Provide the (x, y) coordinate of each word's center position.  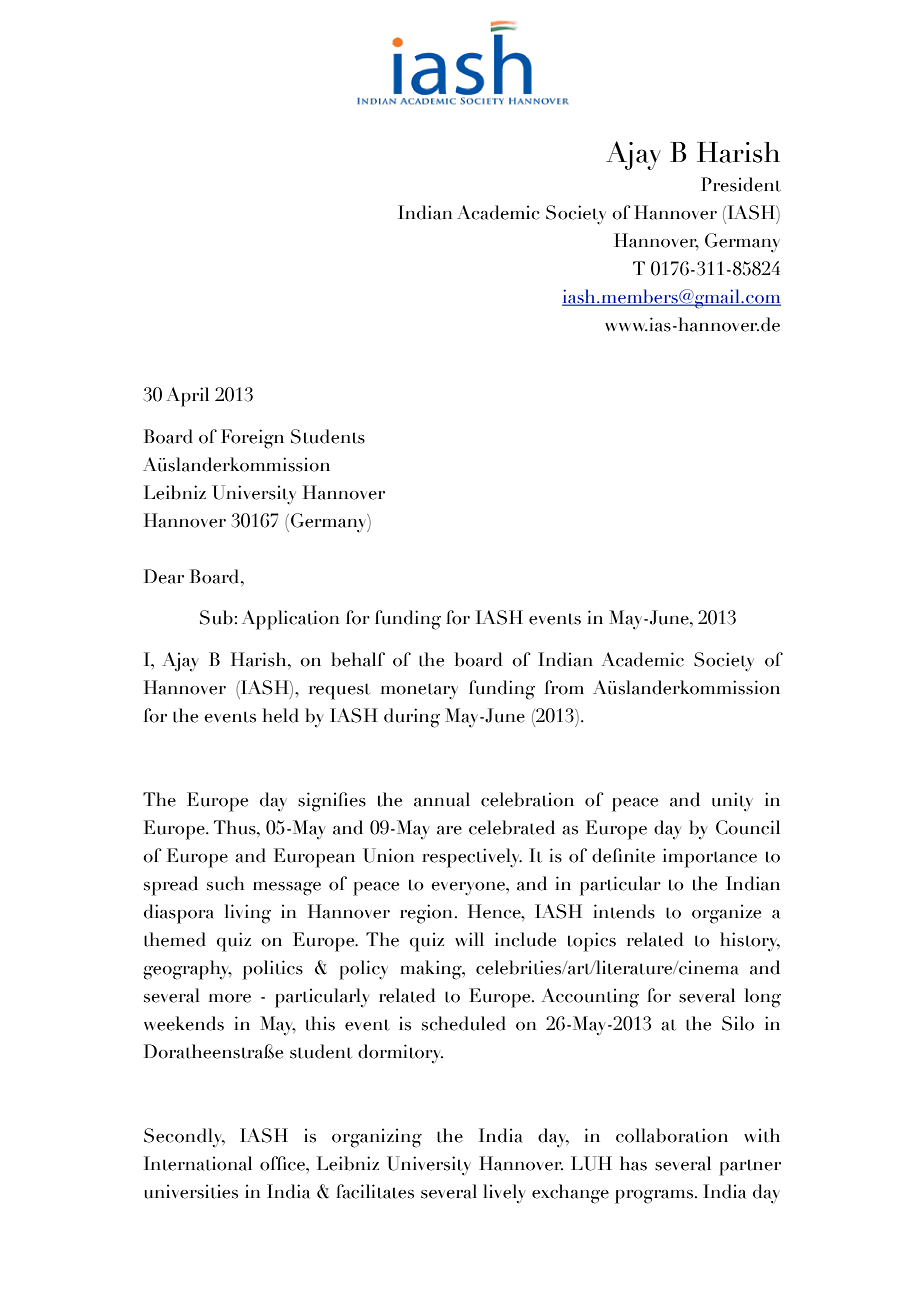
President (741, 184)
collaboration (672, 1135)
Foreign (252, 439)
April (187, 397)
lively (504, 1194)
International (198, 1163)
